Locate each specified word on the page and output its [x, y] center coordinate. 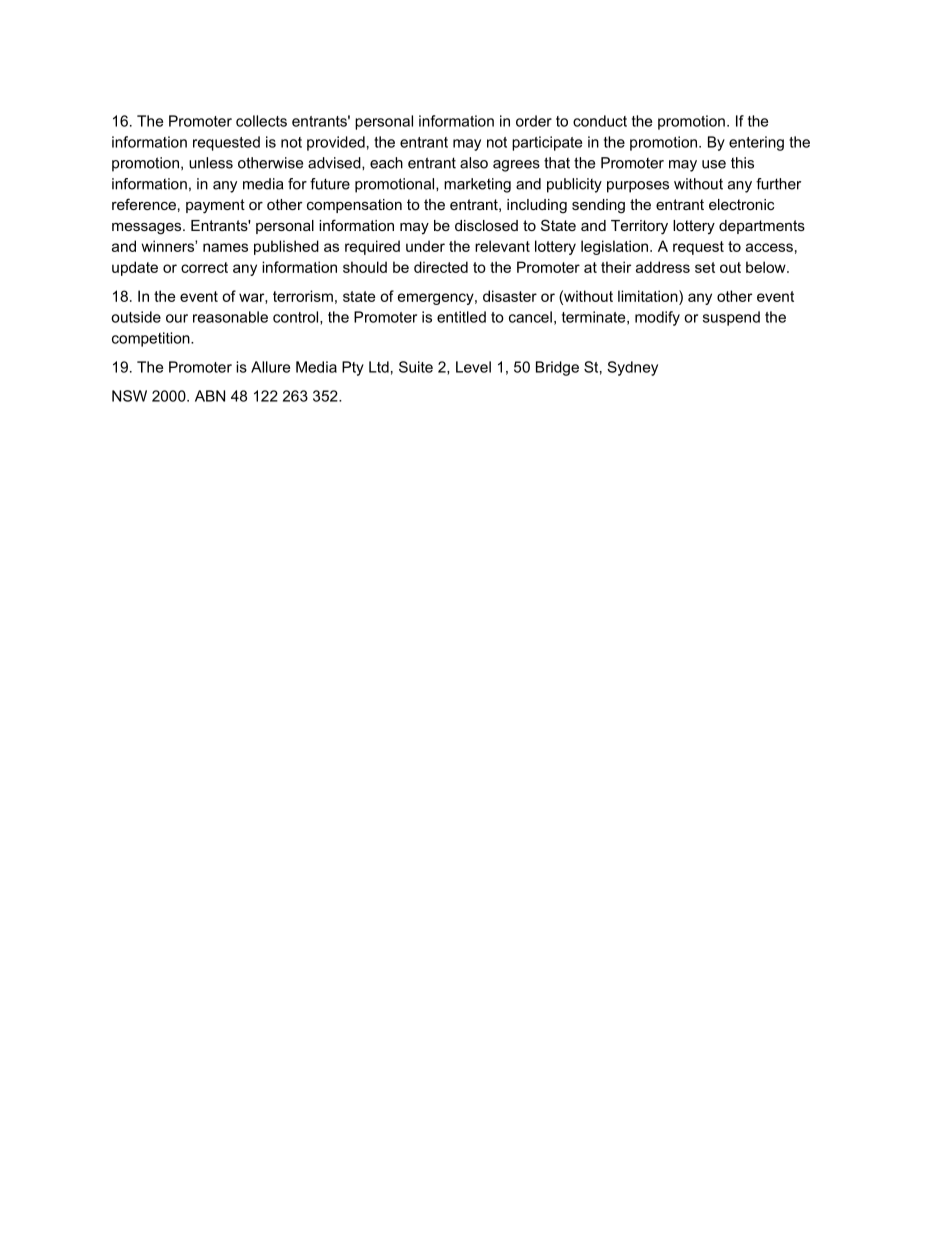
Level [473, 367]
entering [756, 143]
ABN [210, 396]
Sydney [632, 368]
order [534, 121]
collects [261, 121]
